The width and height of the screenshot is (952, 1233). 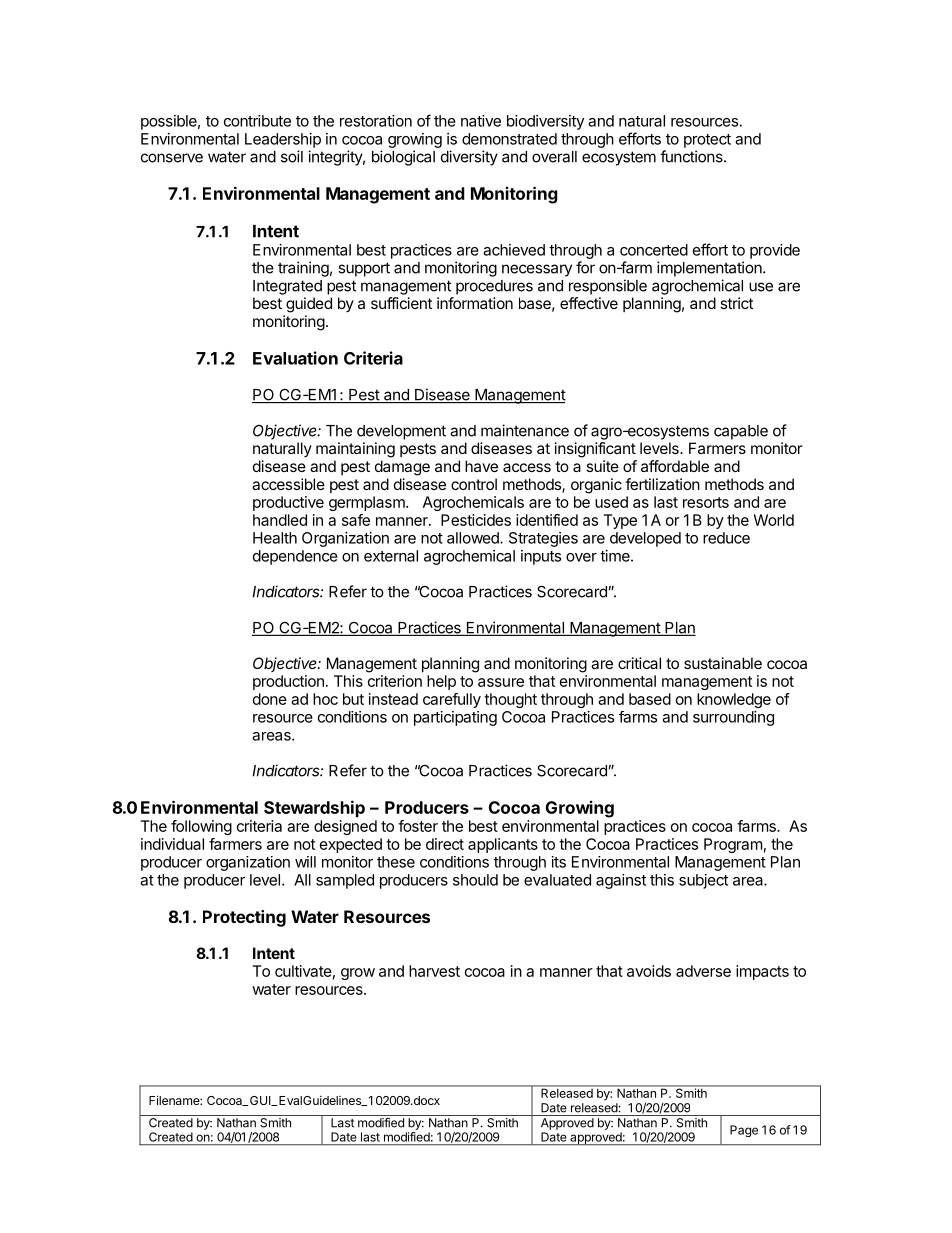 I want to click on functions, so click(x=692, y=156).
